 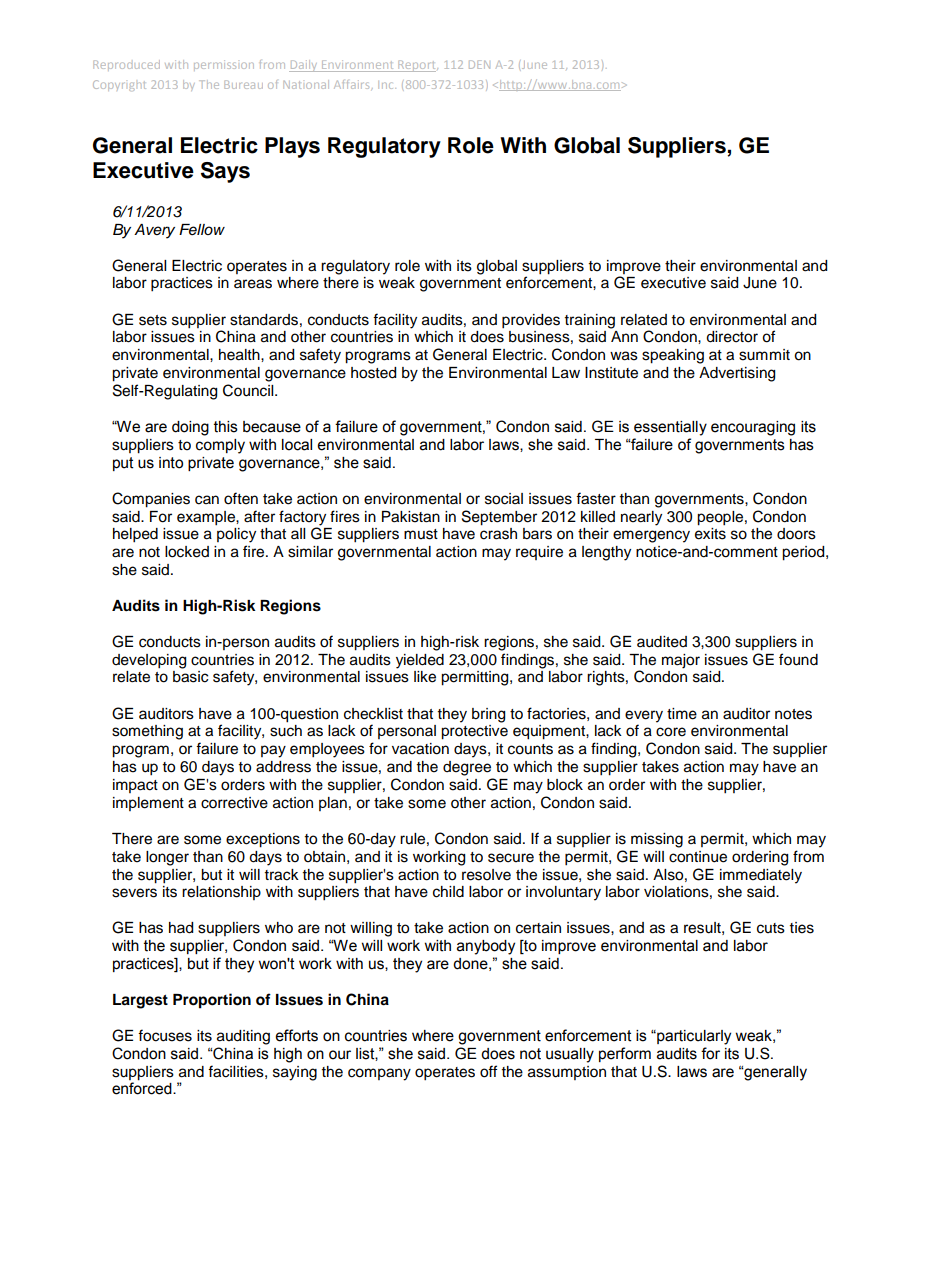 I want to click on health, so click(x=240, y=355).
